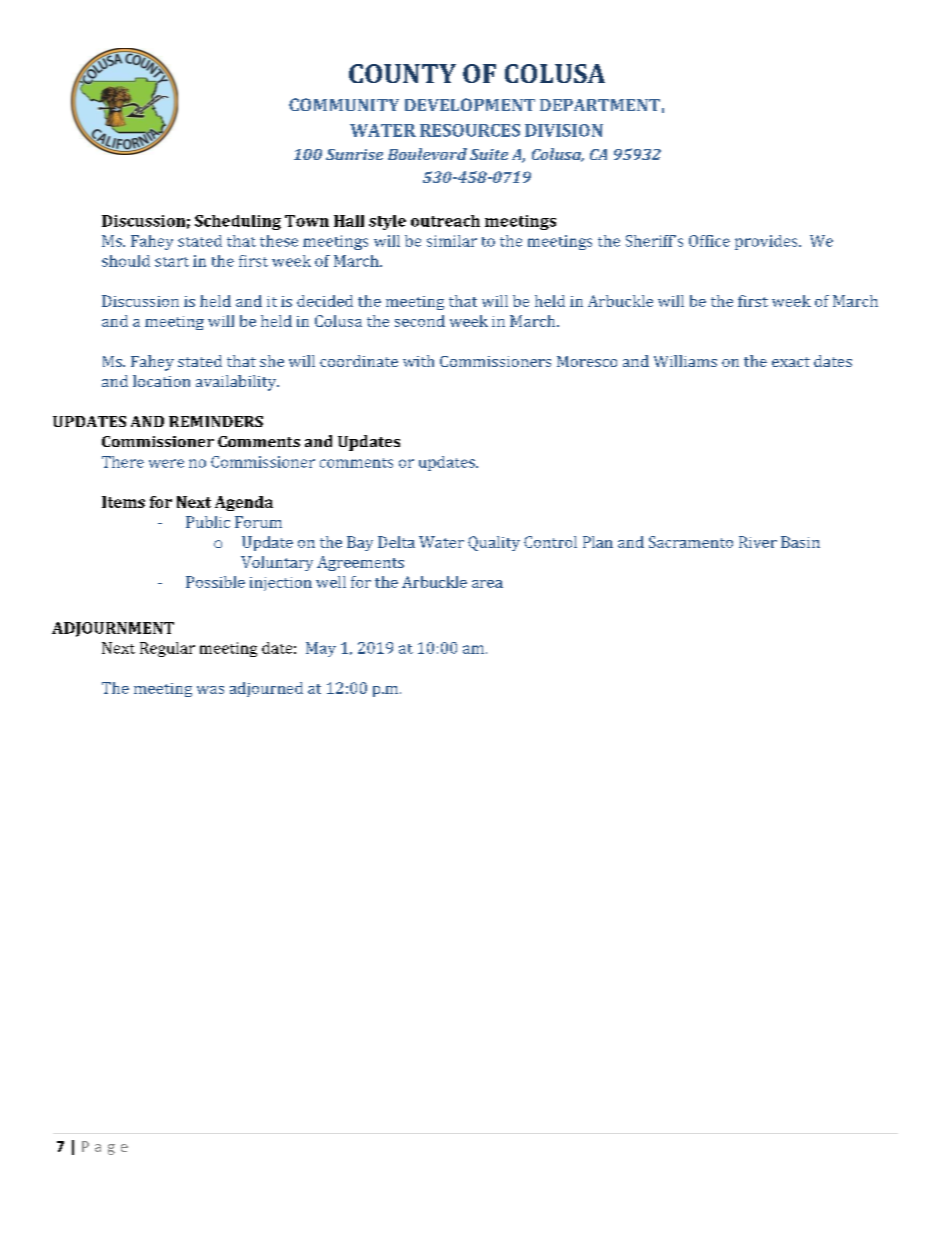 Image resolution: width=952 pixels, height=1233 pixels. Describe the element at coordinates (470, 104) in the document. I see `DEVELOPMENT` at that location.
